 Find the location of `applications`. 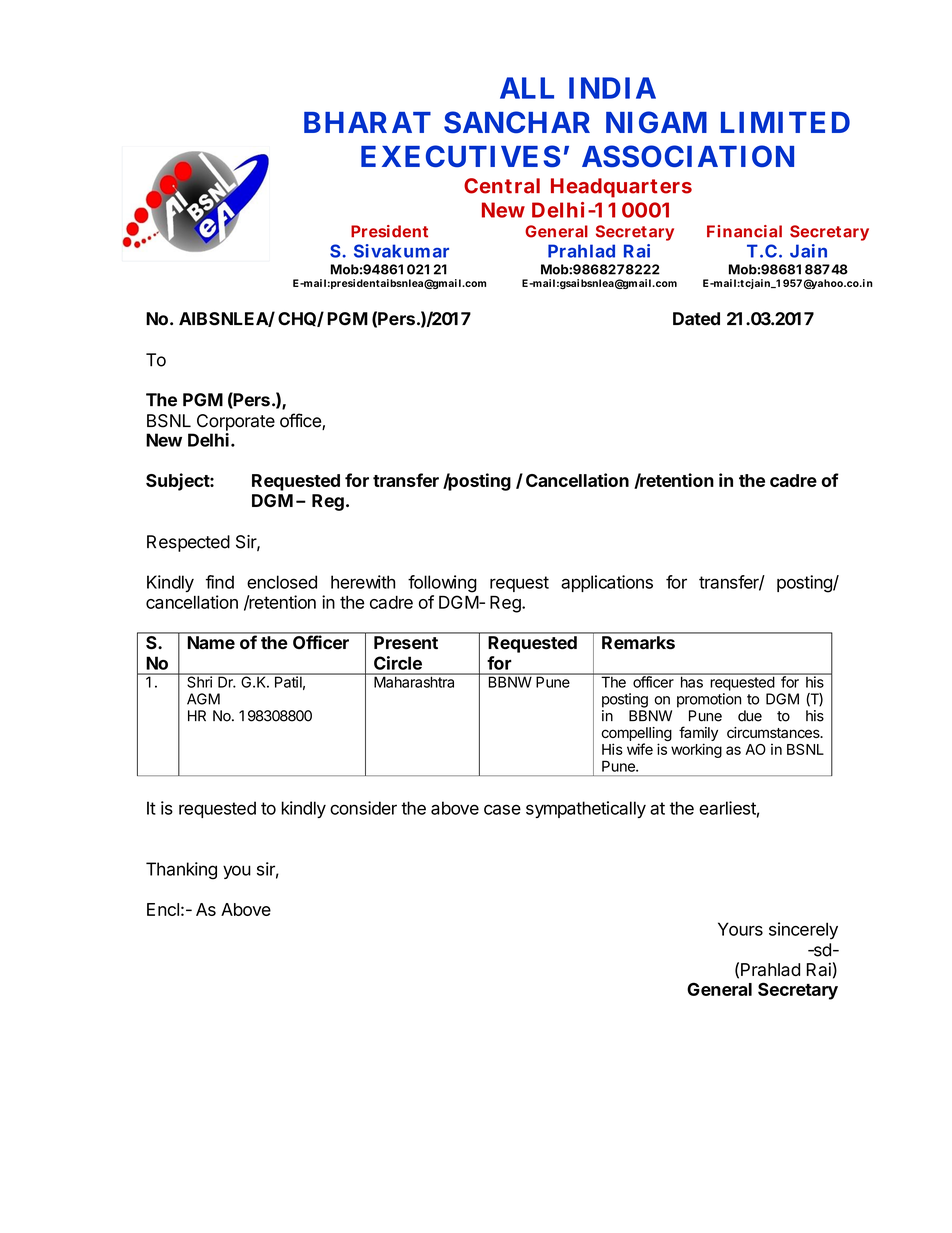

applications is located at coordinates (607, 583).
